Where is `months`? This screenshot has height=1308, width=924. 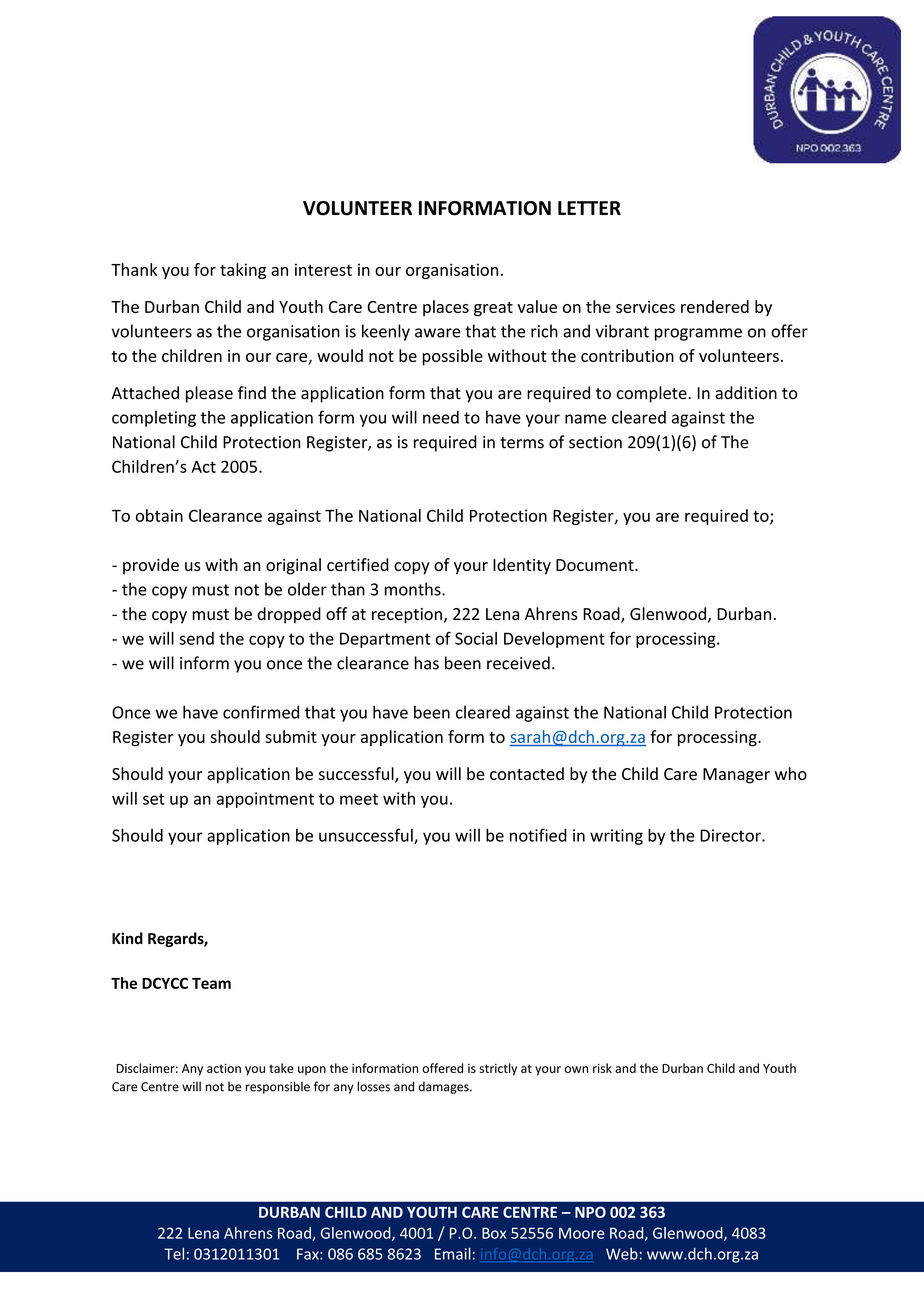
months is located at coordinates (414, 589).
